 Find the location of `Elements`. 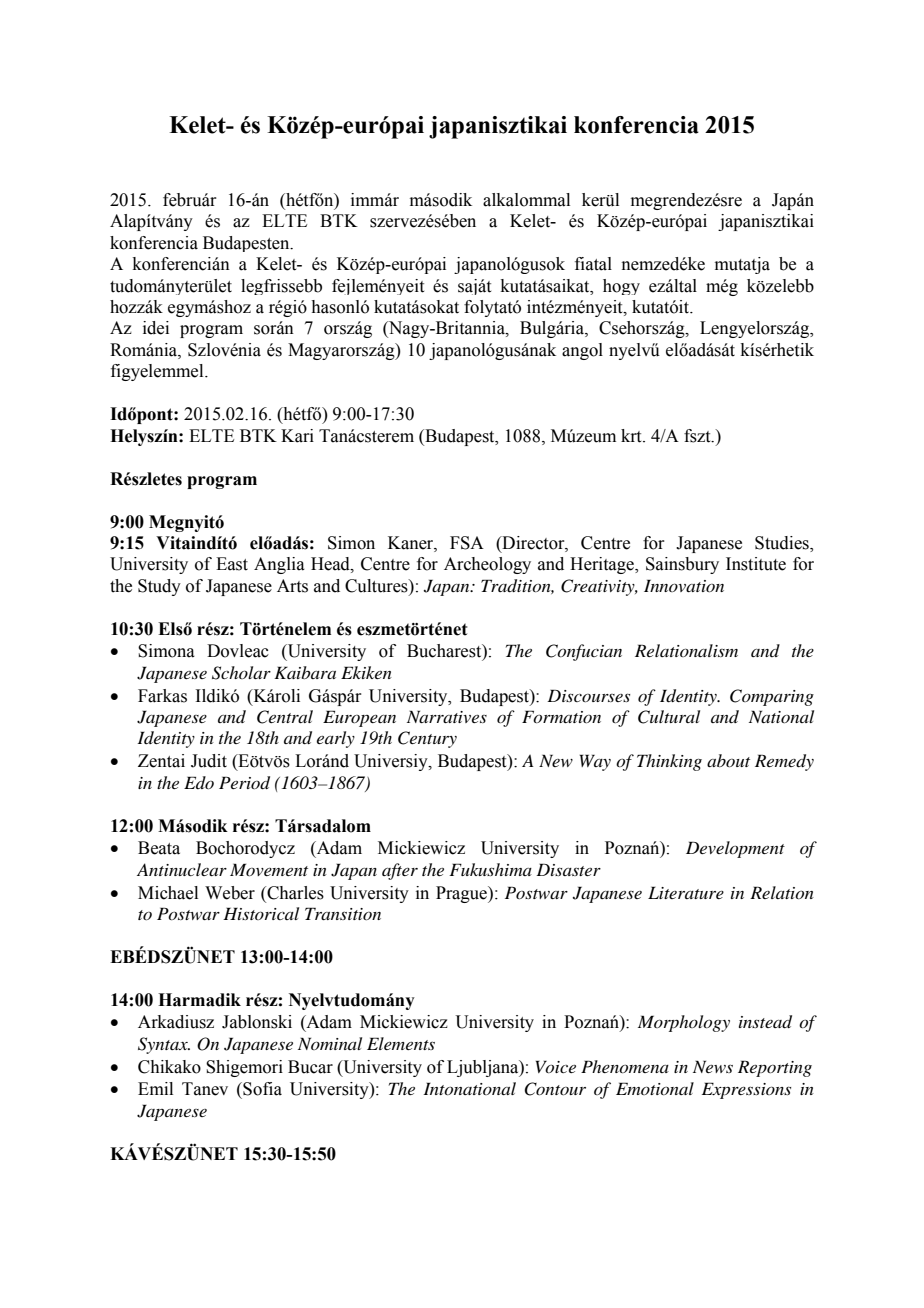

Elements is located at coordinates (401, 1043).
